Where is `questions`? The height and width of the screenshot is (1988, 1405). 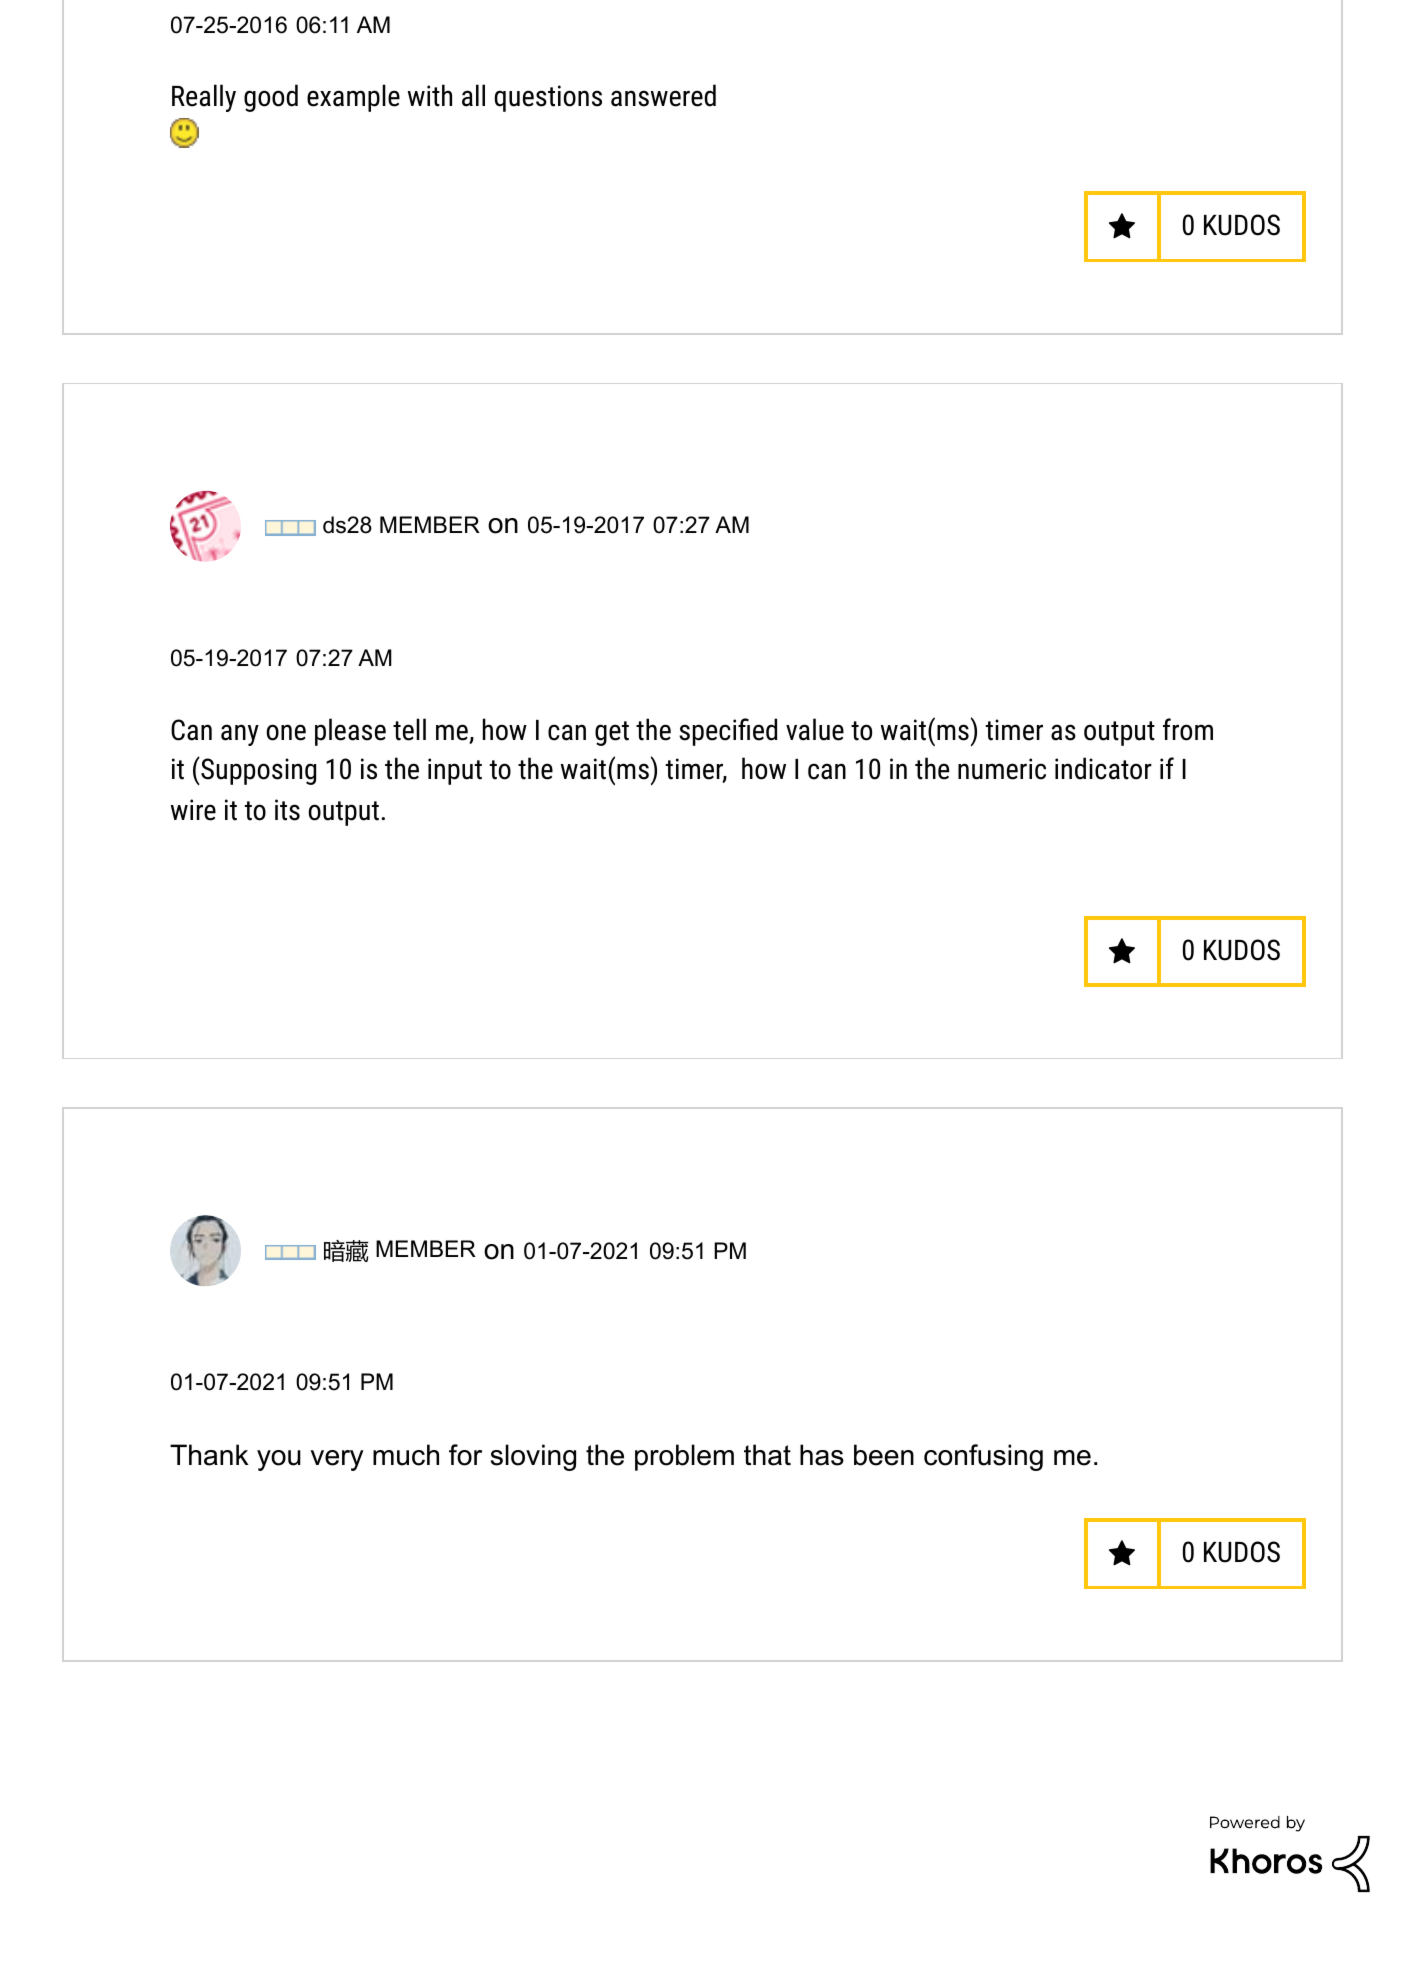
questions is located at coordinates (548, 98).
